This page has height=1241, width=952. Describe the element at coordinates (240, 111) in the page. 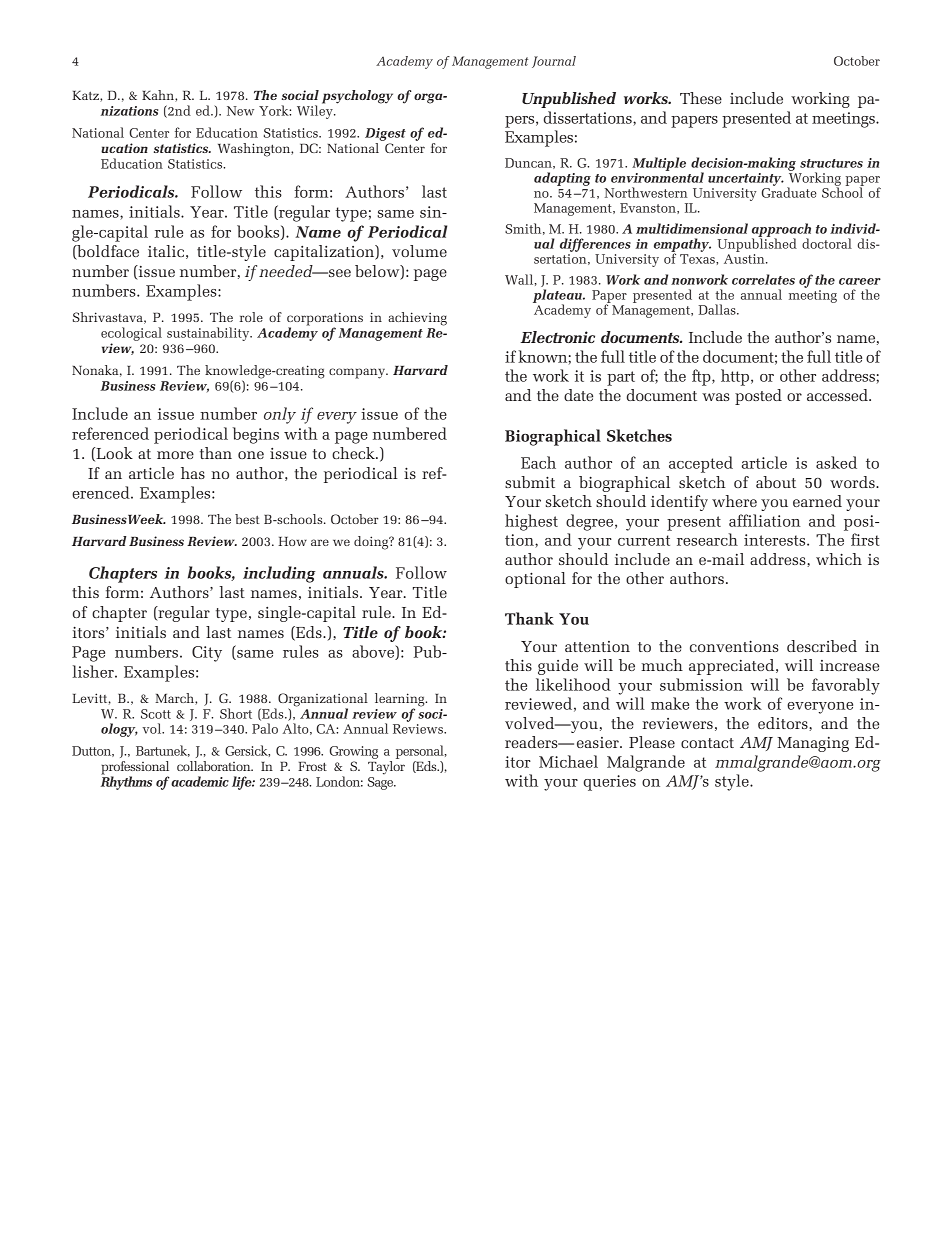

I see `New` at that location.
